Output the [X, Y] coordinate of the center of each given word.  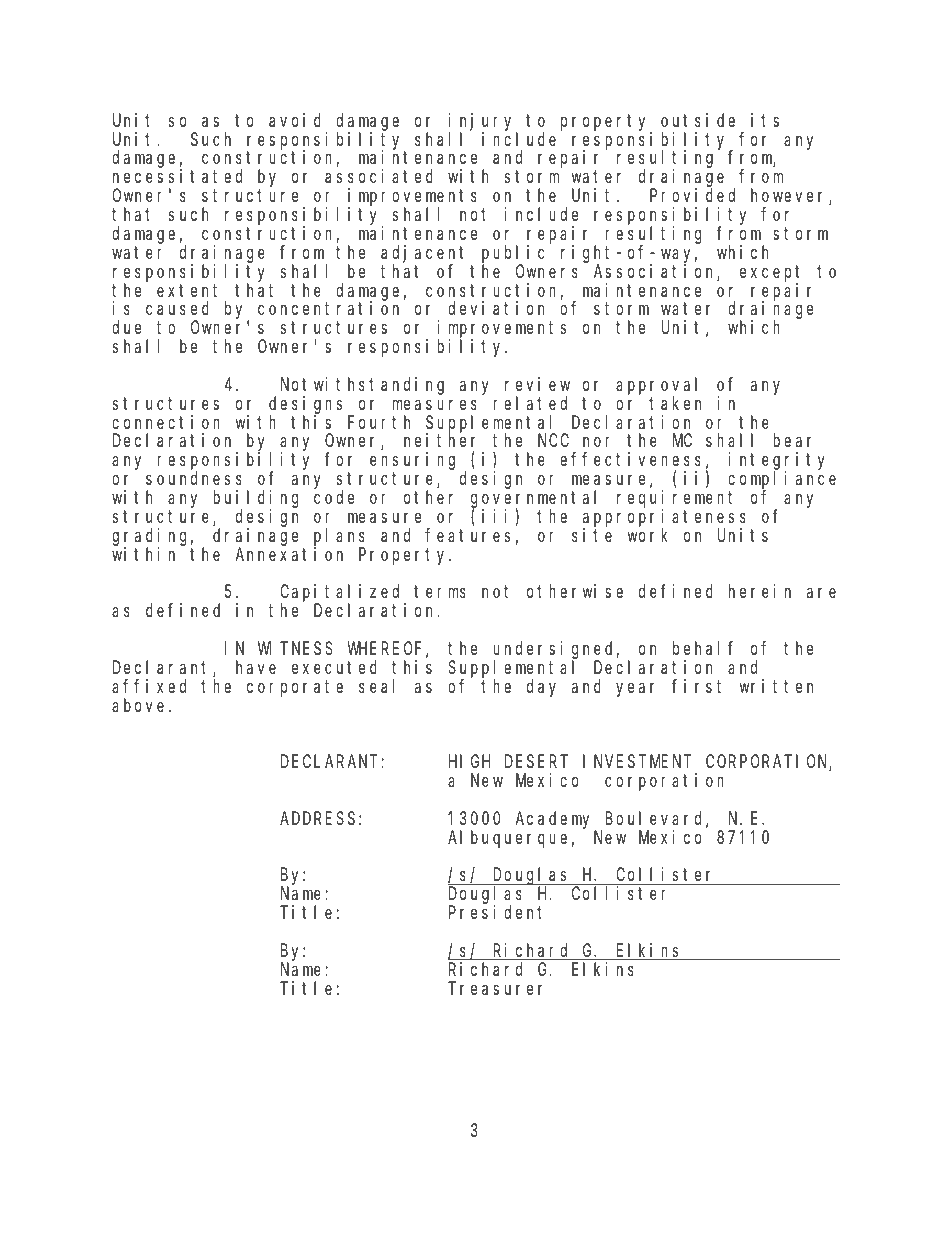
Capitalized [342, 594]
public [513, 255]
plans [339, 538]
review [537, 384]
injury [483, 123]
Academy [555, 821]
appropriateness [664, 519]
